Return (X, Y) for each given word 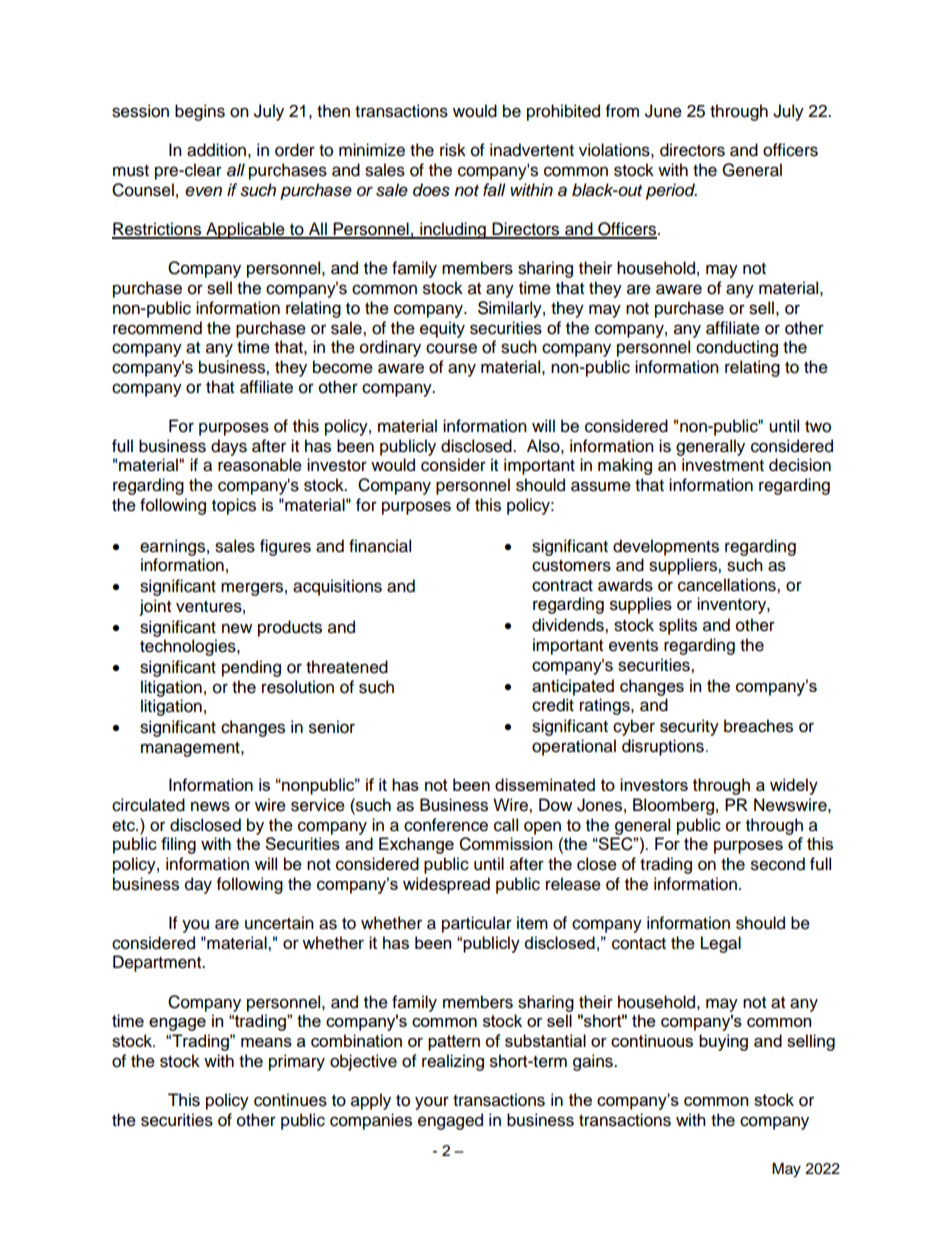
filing (178, 845)
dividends (569, 625)
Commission (505, 844)
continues (290, 1100)
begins (200, 112)
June (663, 111)
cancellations (728, 585)
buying (723, 1042)
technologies (189, 647)
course (451, 348)
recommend (157, 328)
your (432, 1103)
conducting (737, 348)
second (778, 864)
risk (453, 150)
